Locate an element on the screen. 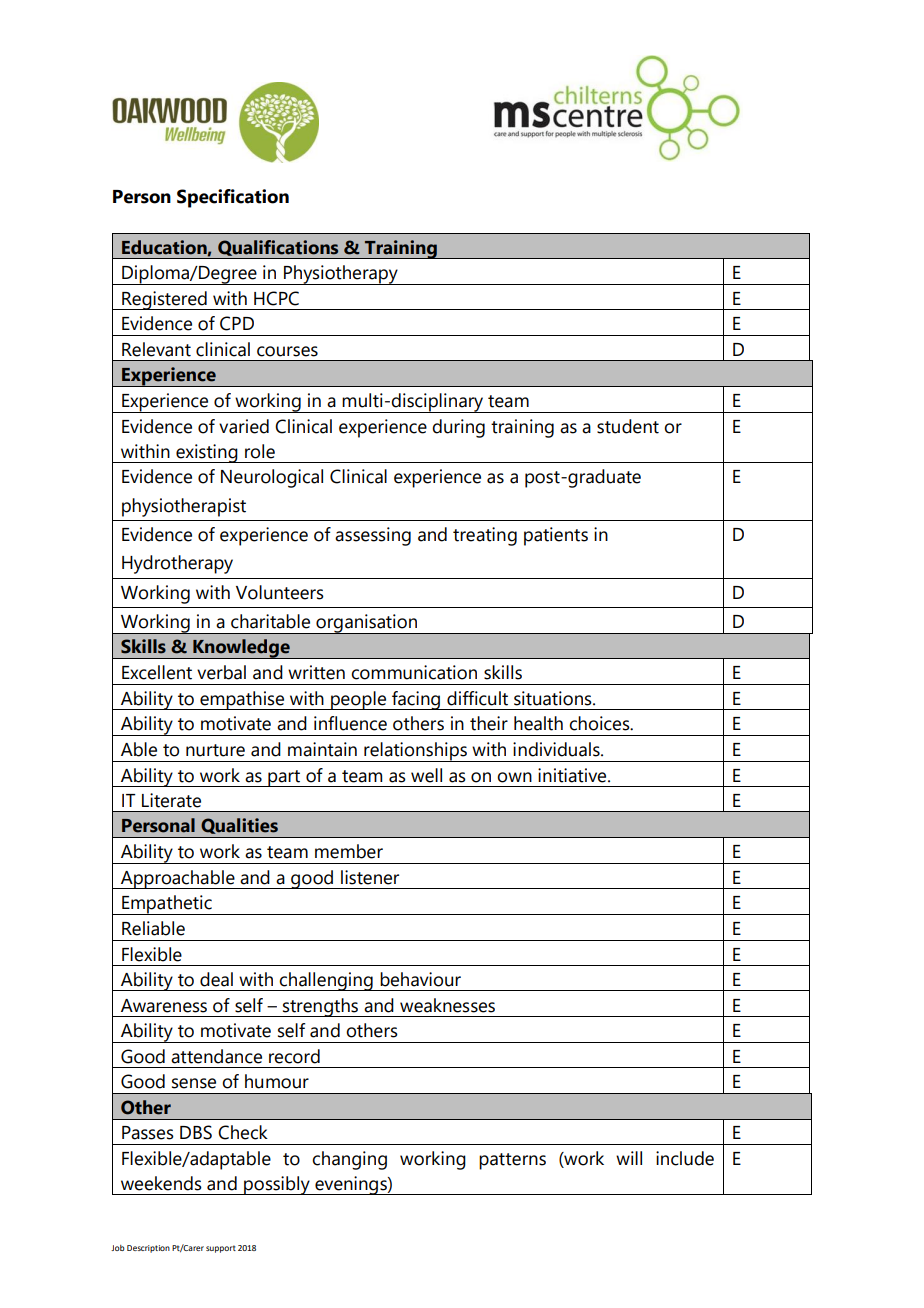 The width and height of the screenshot is (924, 1308). initiative is located at coordinates (573, 775).
